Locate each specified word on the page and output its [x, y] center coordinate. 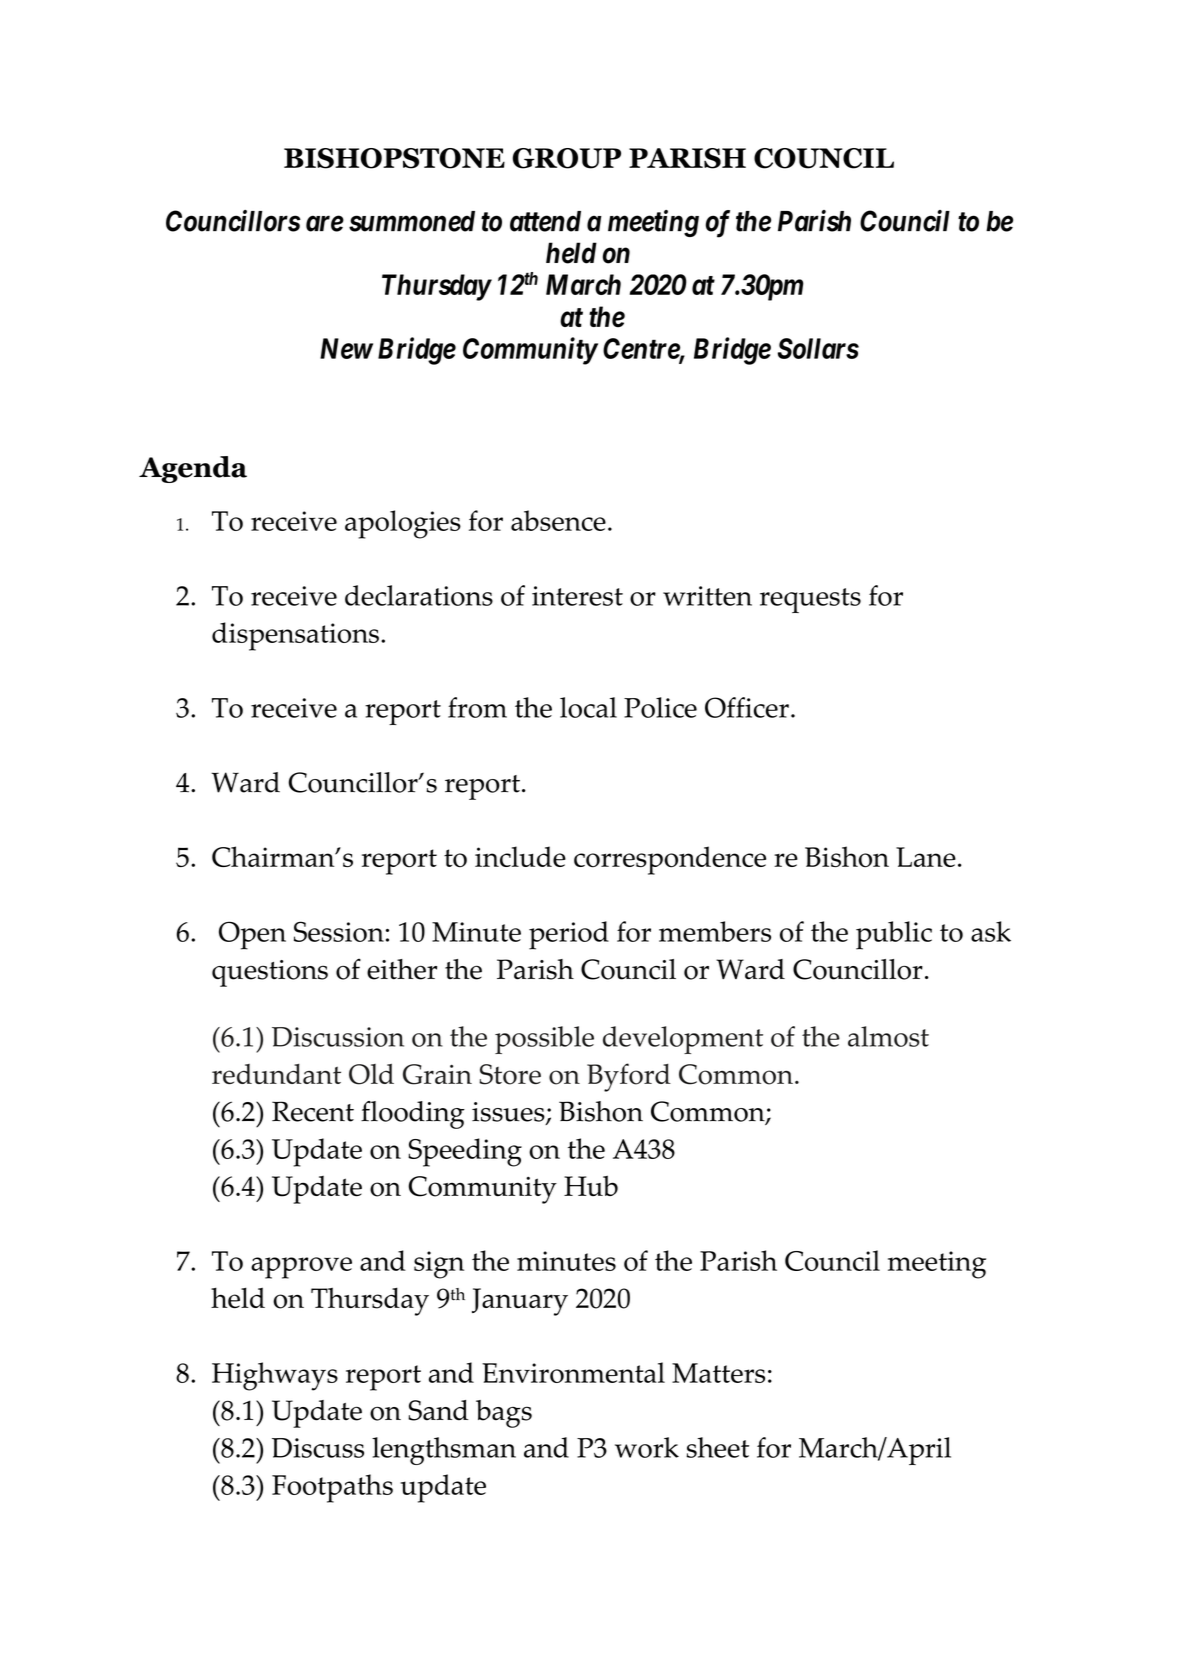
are [325, 224]
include [520, 856]
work [647, 1447]
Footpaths [332, 1488]
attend [545, 221]
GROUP [566, 158]
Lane [926, 857]
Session [339, 931]
